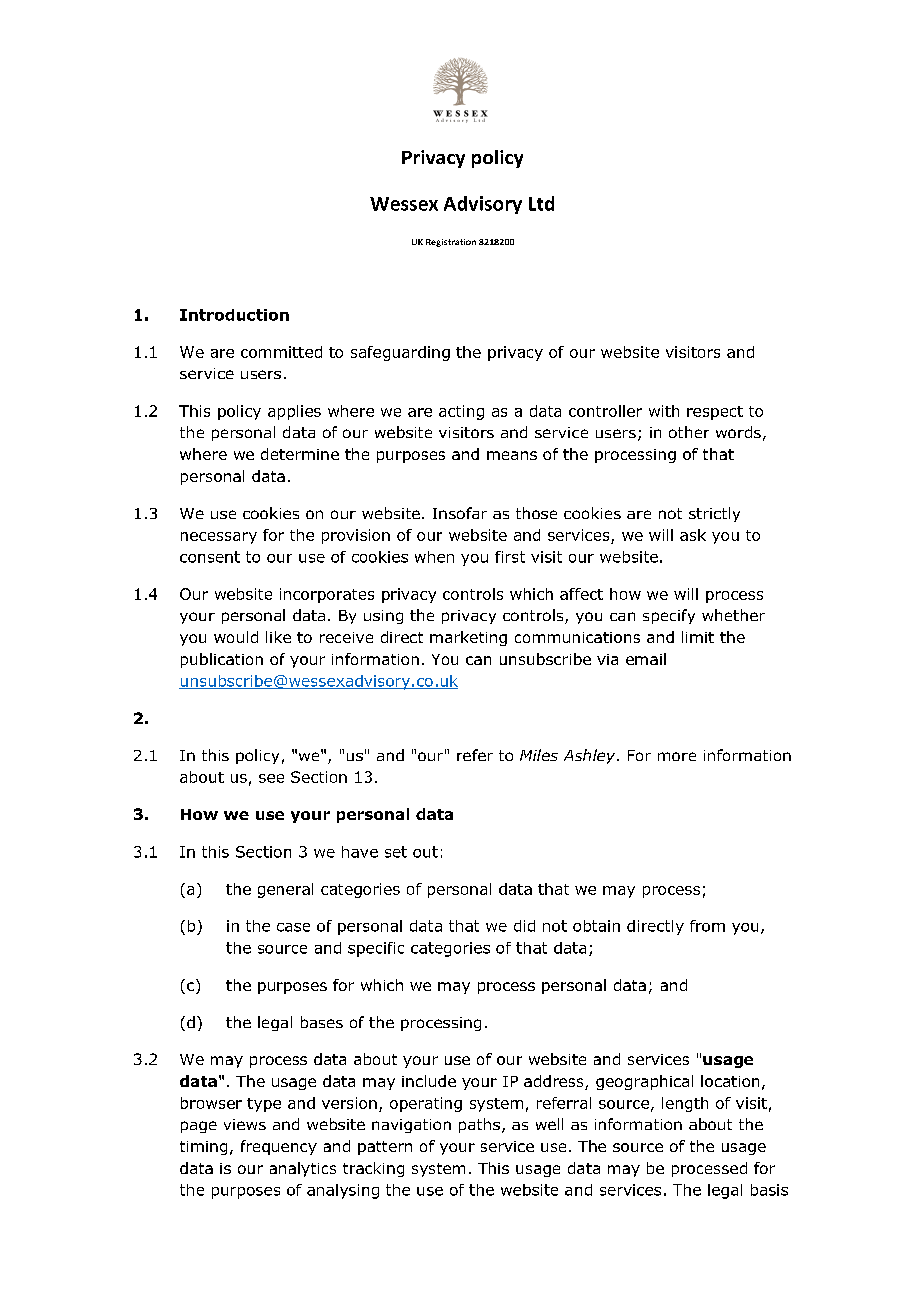  Describe the element at coordinates (693, 535) in the image. I see `ask` at that location.
